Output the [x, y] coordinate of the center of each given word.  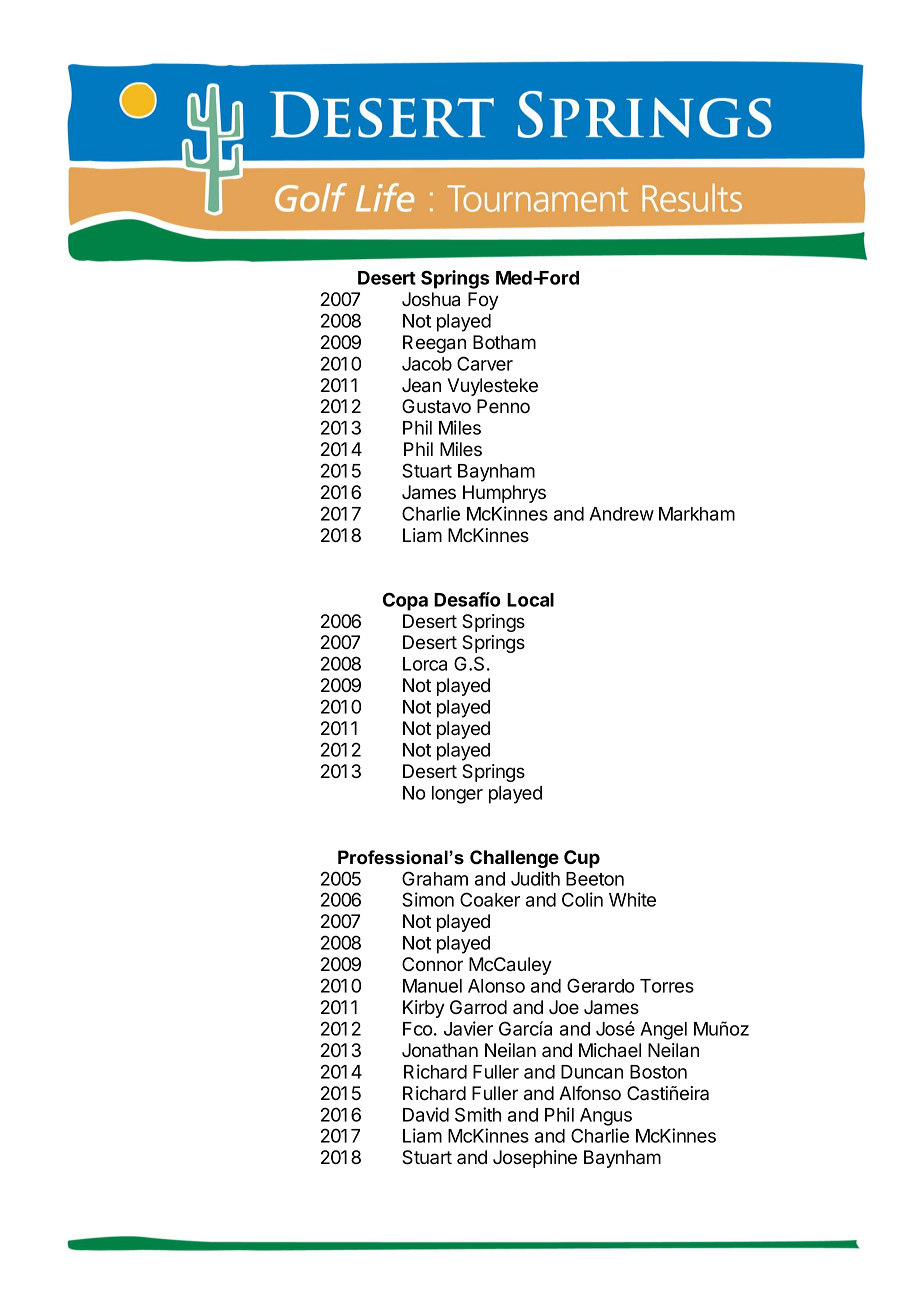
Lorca [425, 664]
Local [530, 600]
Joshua [431, 299]
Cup [582, 859]
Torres [667, 986]
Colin [582, 899]
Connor [432, 964]
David [426, 1114]
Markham [697, 514]
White [632, 899]
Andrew [621, 514]
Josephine [535, 1159]
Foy [483, 301]
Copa [405, 601]
